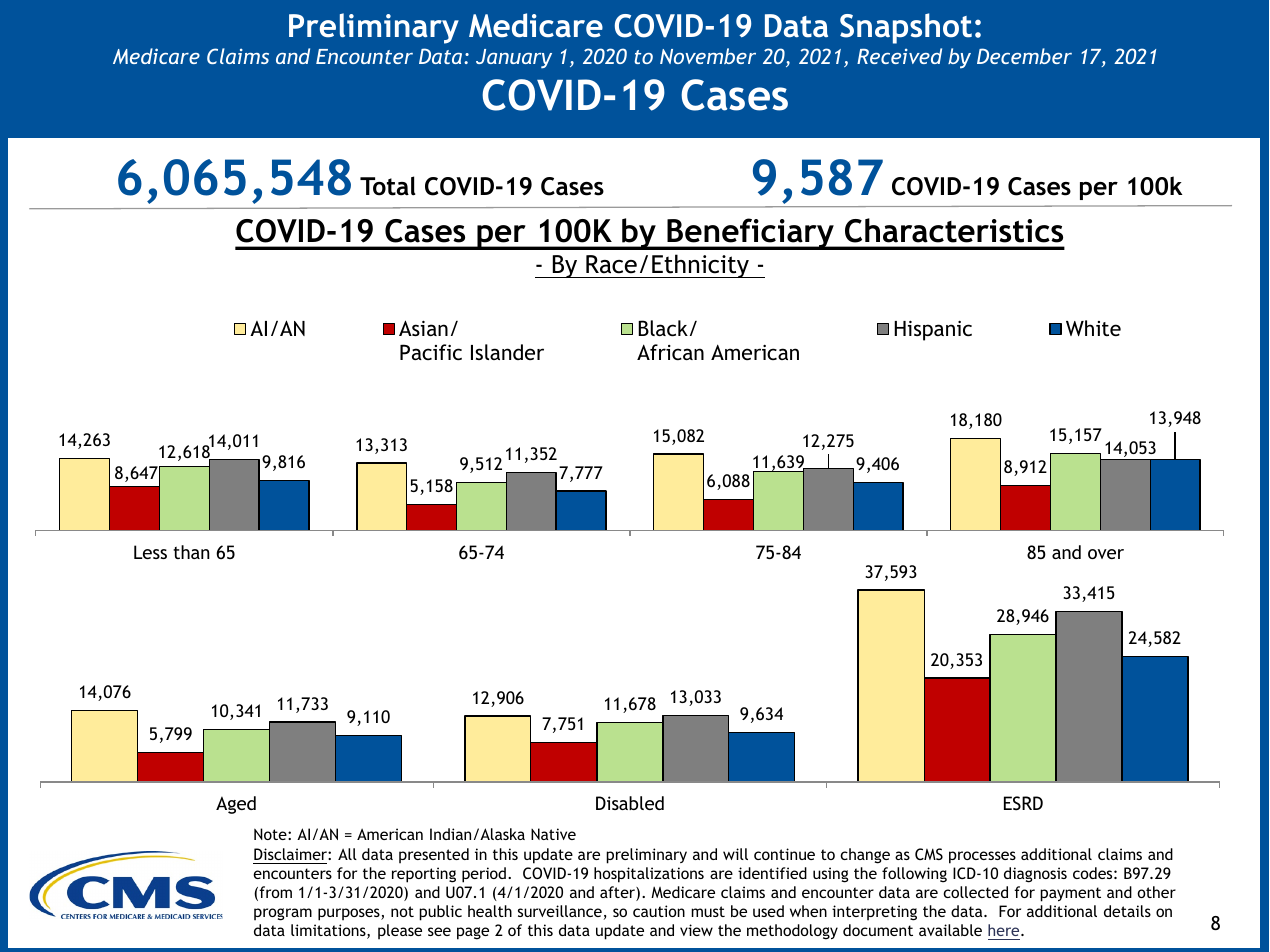 Image resolution: width=1270 pixels, height=952 pixels. What do you see at coordinates (750, 234) in the image?
I see `Beneficiary` at bounding box center [750, 234].
